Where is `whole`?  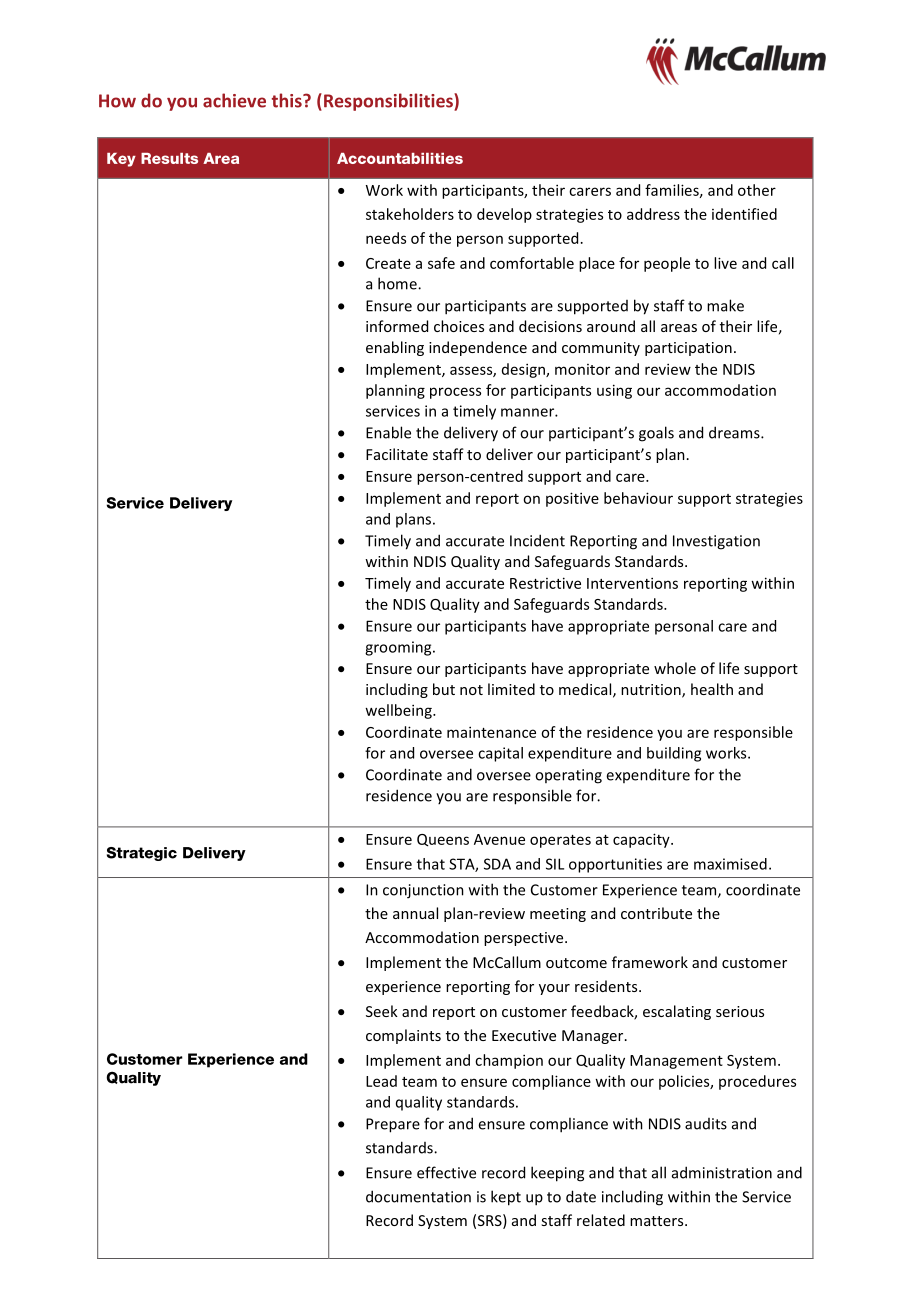
whole is located at coordinates (675, 668).
